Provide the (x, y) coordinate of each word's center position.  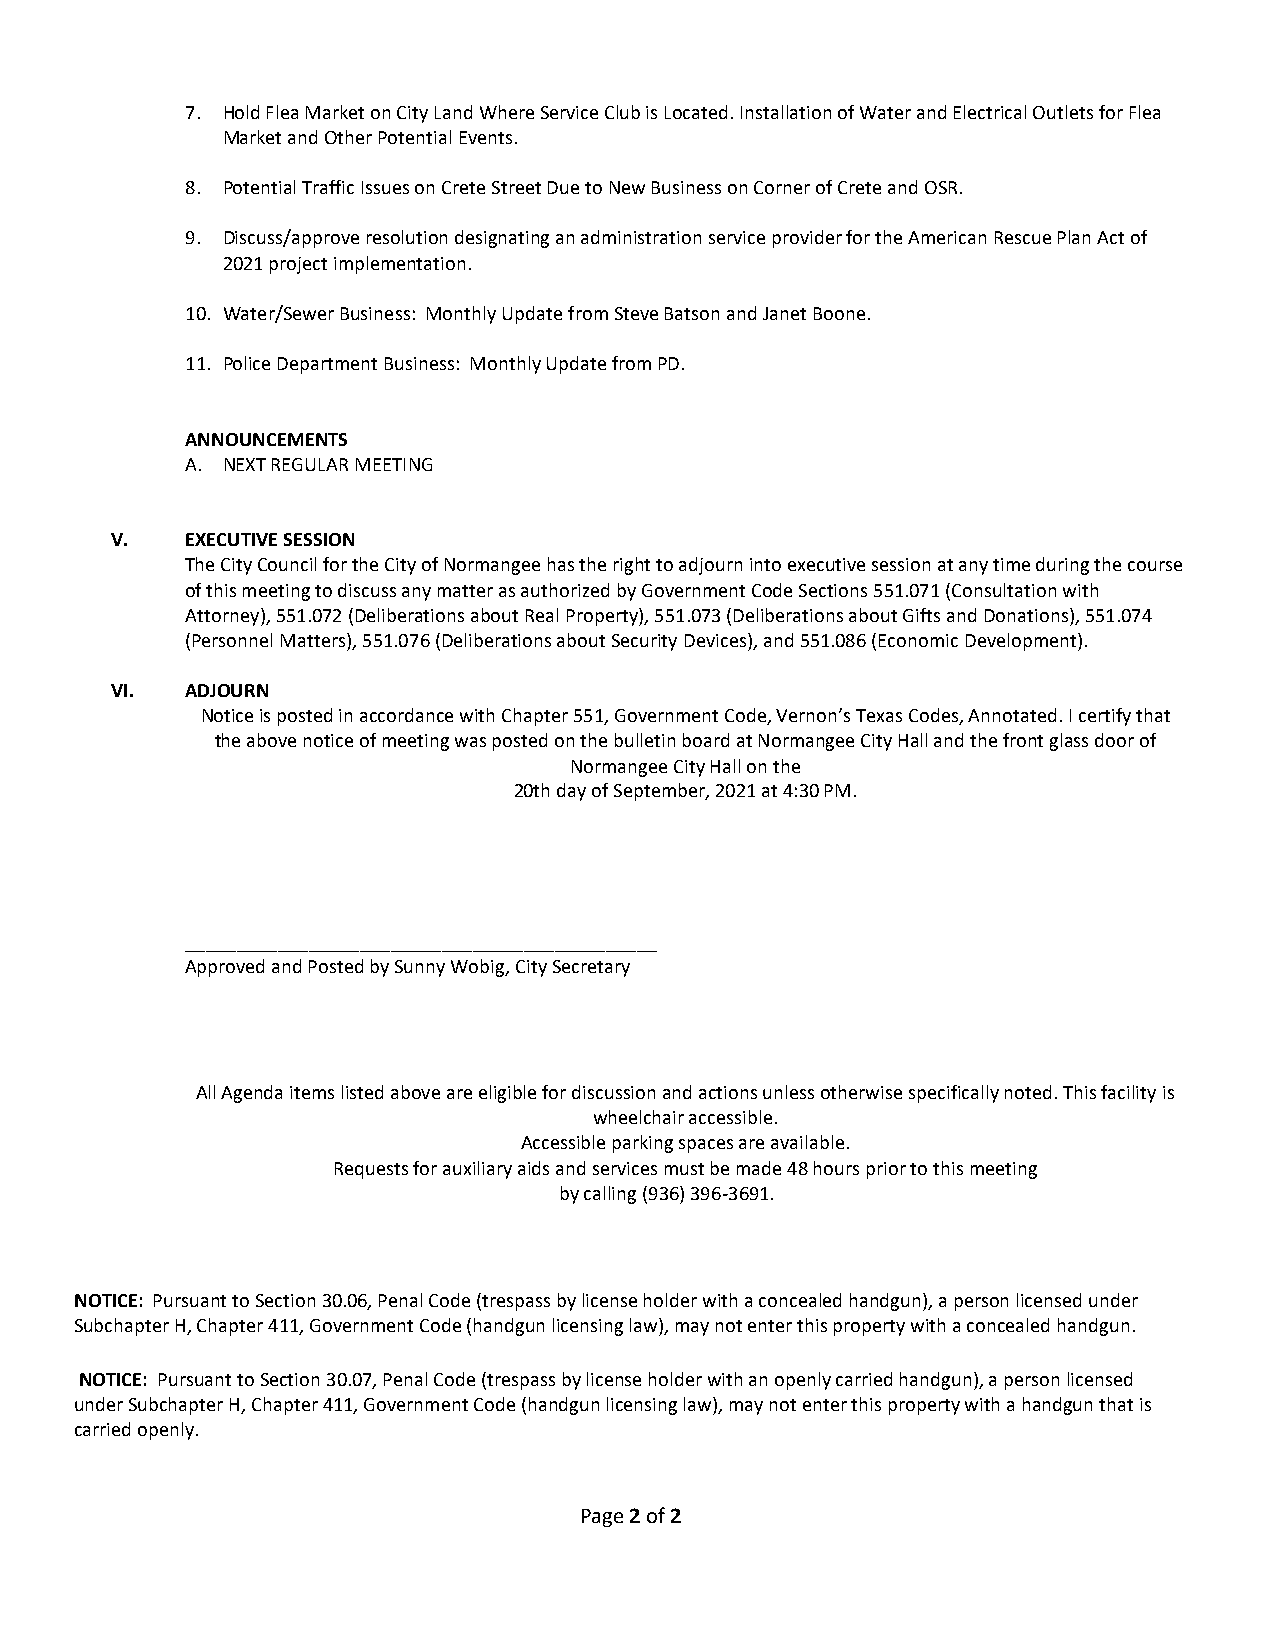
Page (602, 1518)
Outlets (1063, 112)
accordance (406, 715)
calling (610, 1195)
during (1062, 566)
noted (1028, 1092)
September (660, 792)
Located (696, 112)
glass (1069, 742)
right (632, 566)
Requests (371, 1170)
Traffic (328, 187)
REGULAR (310, 464)
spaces (706, 1146)
